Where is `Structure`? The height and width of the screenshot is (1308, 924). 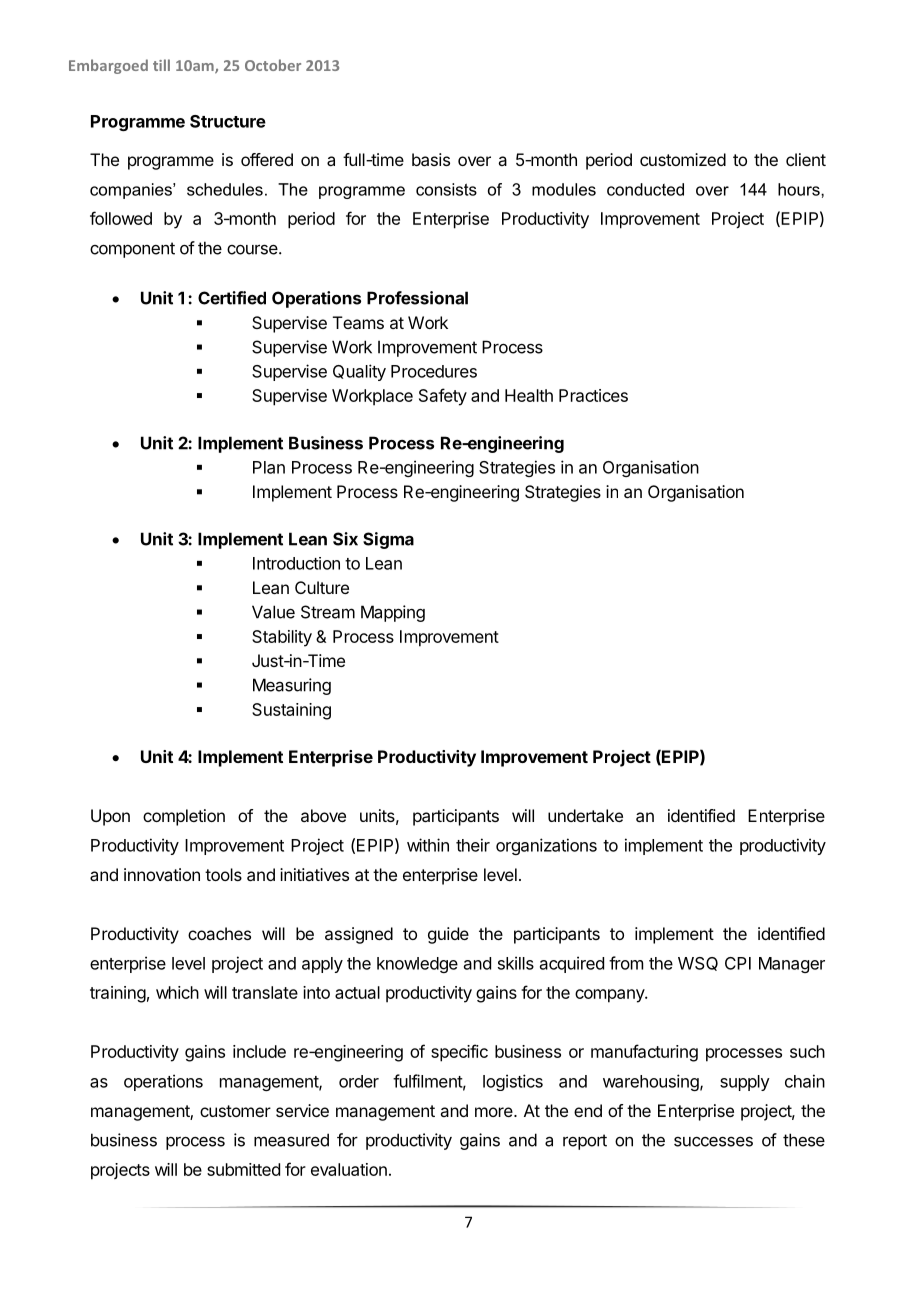 Structure is located at coordinates (228, 121).
